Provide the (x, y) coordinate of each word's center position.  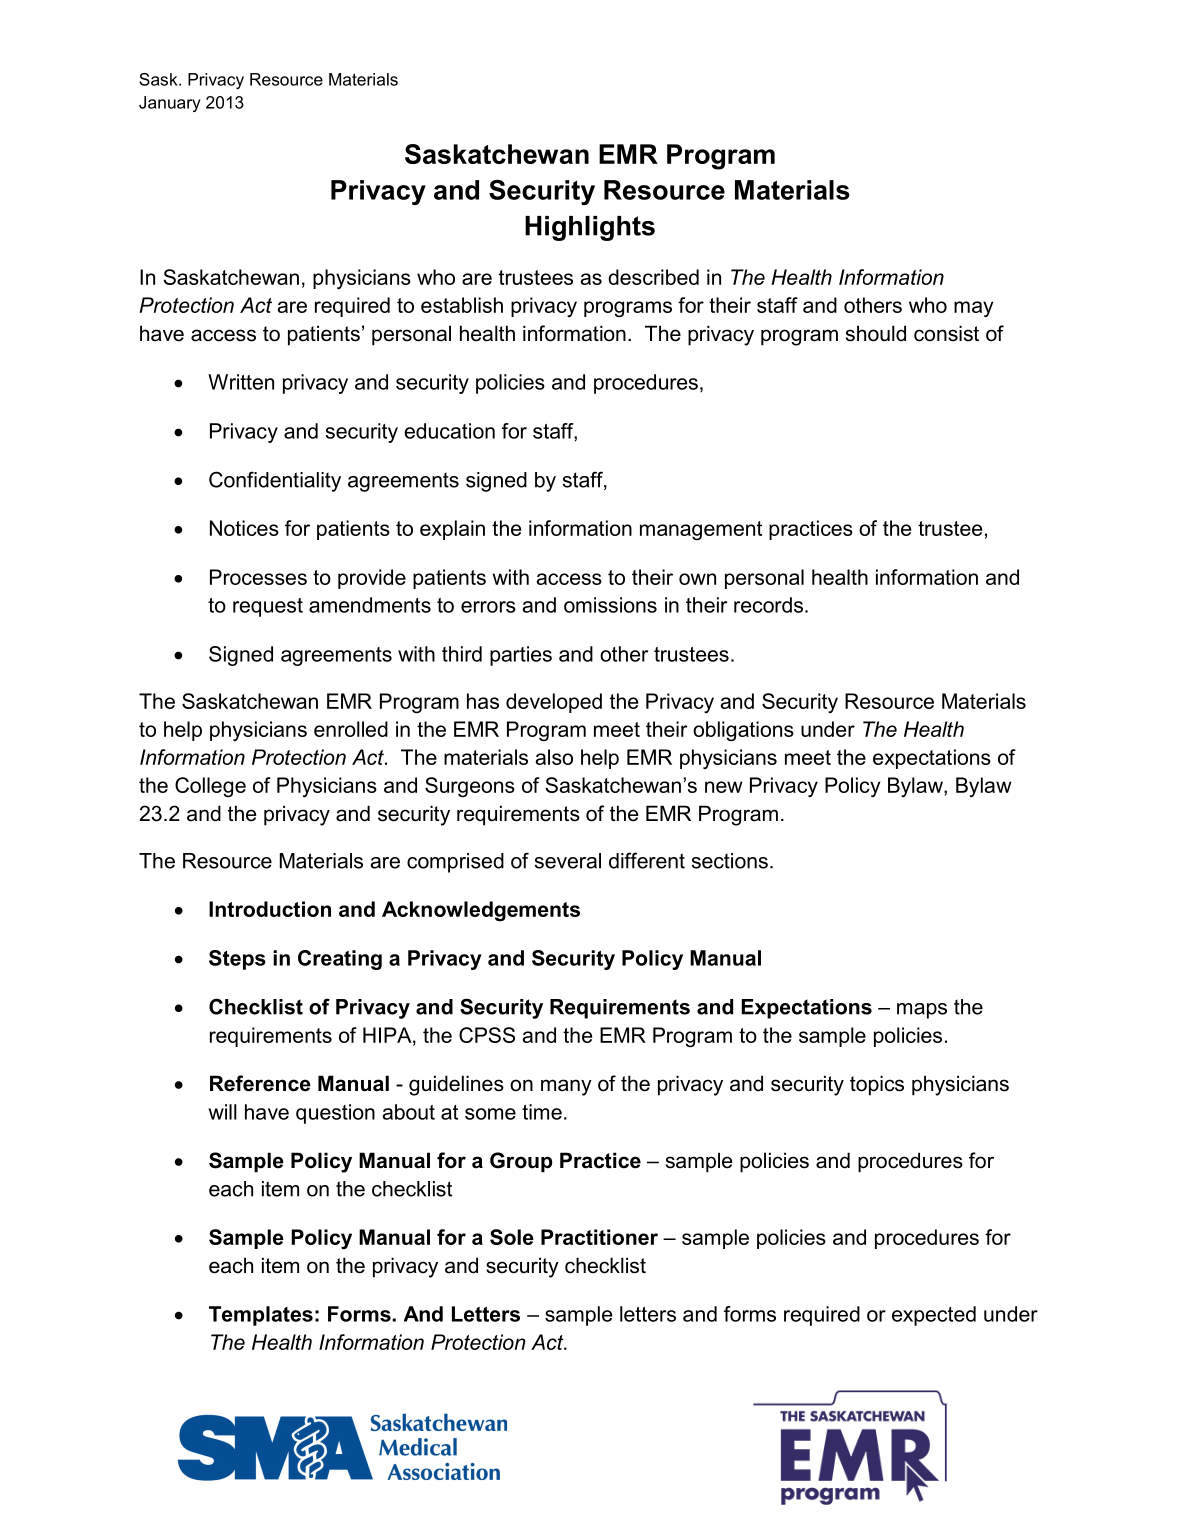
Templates (261, 1316)
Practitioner (599, 1237)
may (973, 309)
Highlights (590, 228)
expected (934, 1316)
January (170, 104)
